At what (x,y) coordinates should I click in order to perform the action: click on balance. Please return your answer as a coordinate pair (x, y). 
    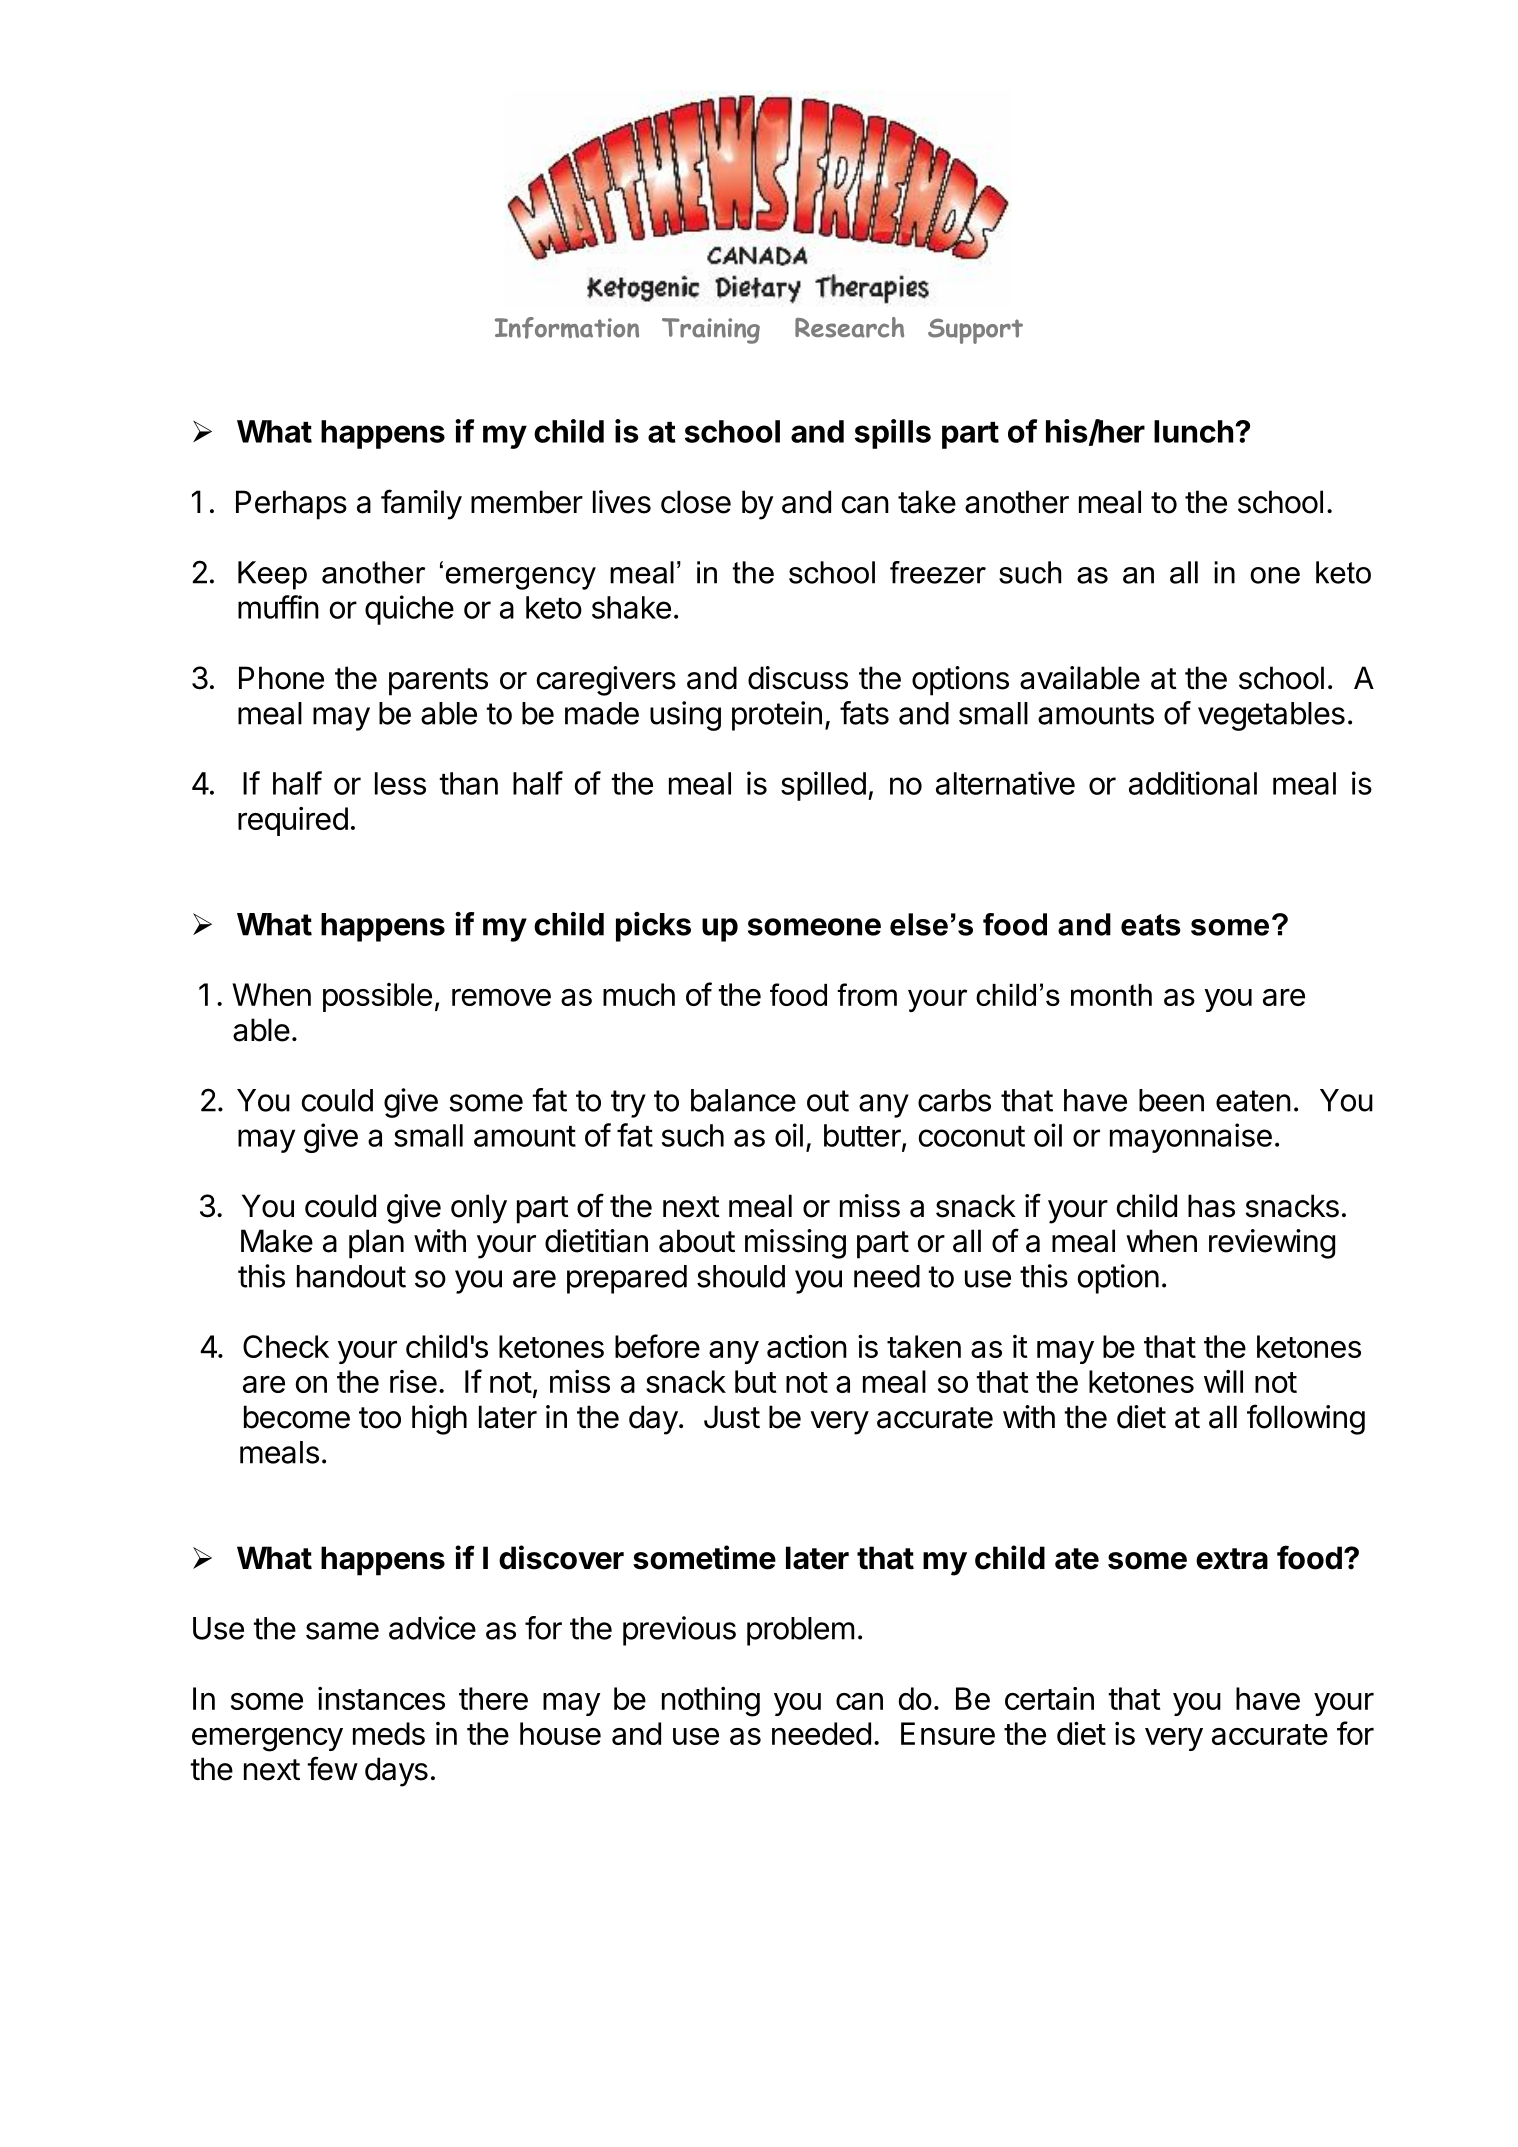
    Looking at the image, I should click on (743, 1100).
